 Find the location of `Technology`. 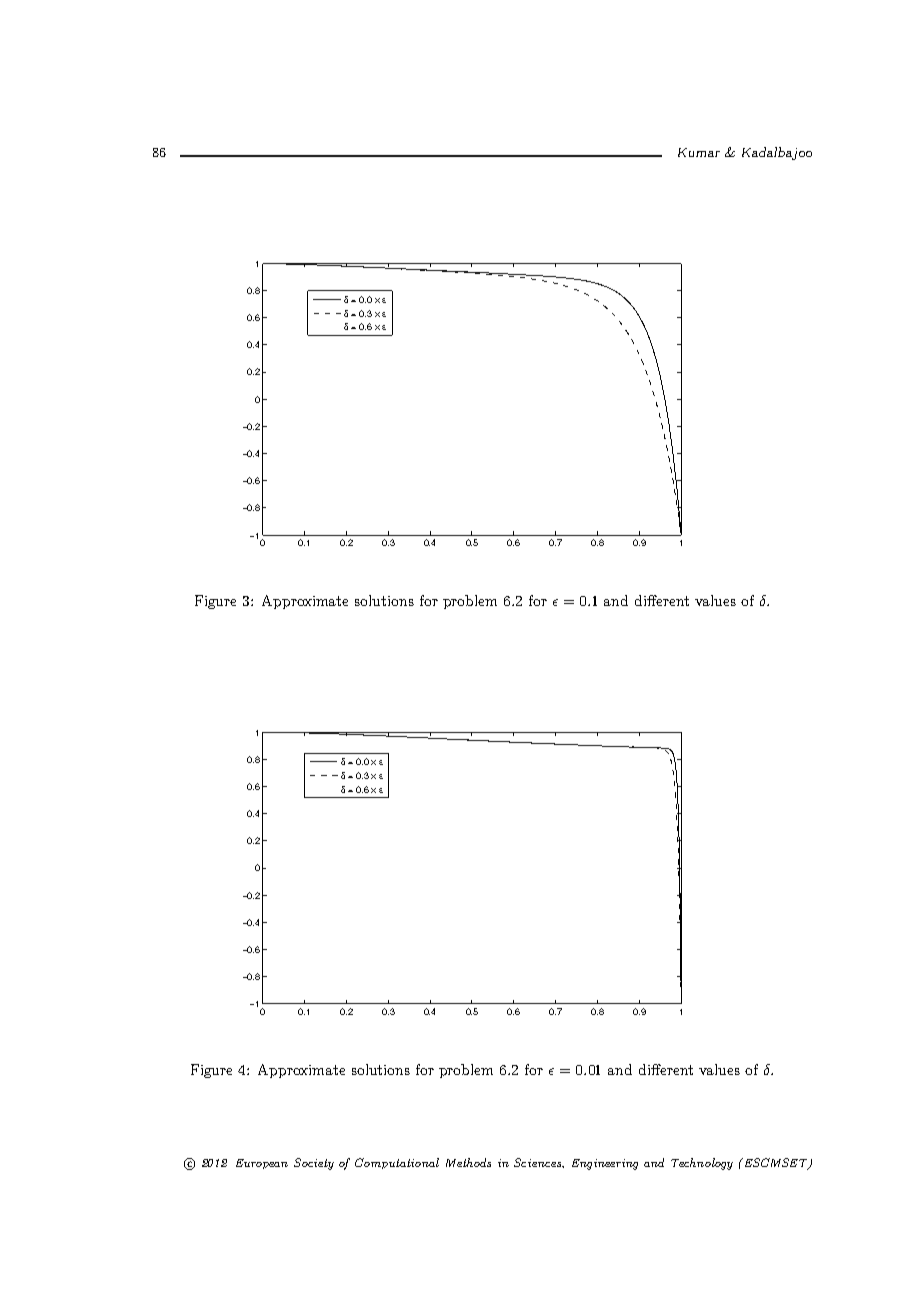

Technology is located at coordinates (702, 1164).
